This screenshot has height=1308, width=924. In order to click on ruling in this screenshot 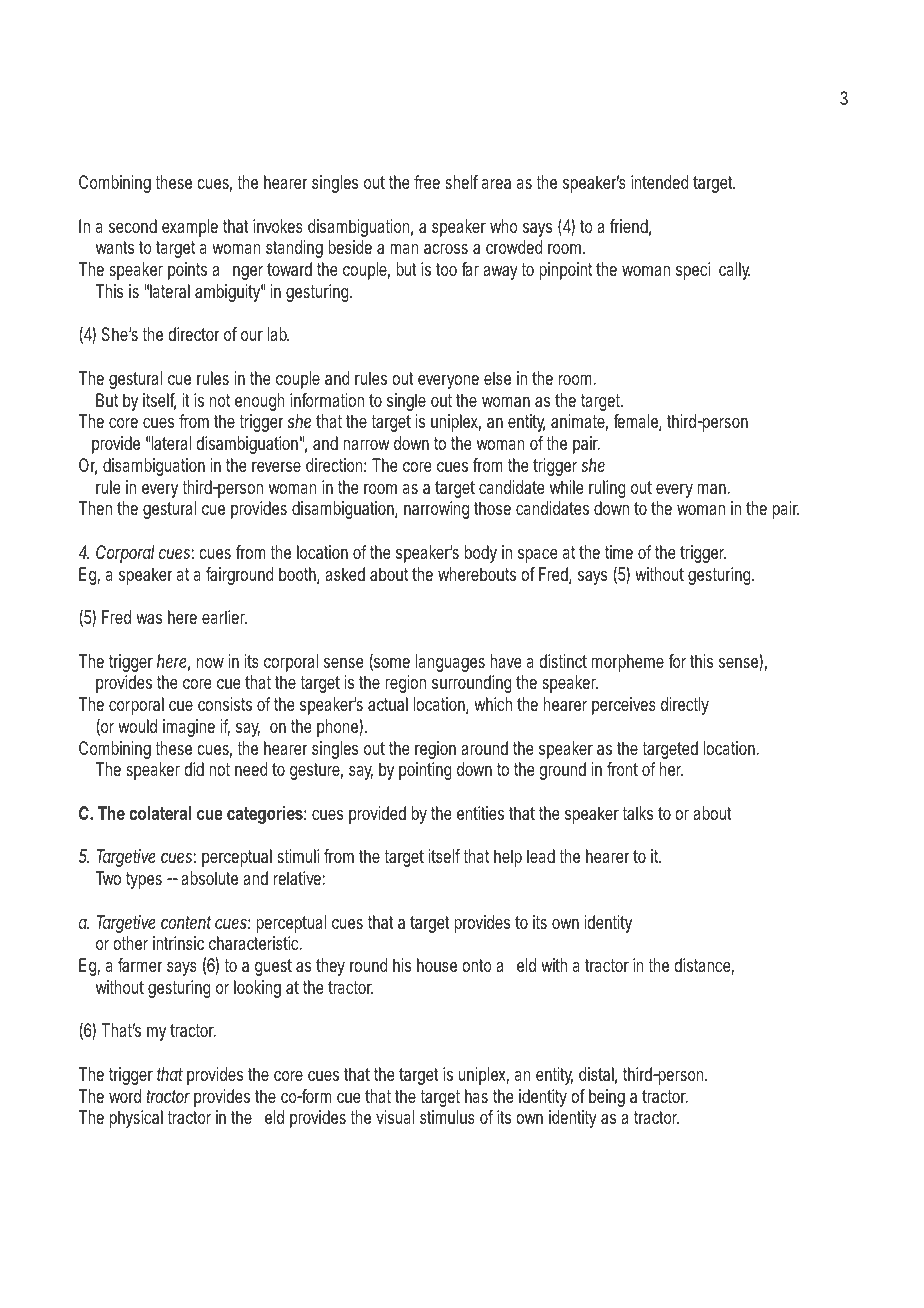, I will do `click(607, 489)`.
